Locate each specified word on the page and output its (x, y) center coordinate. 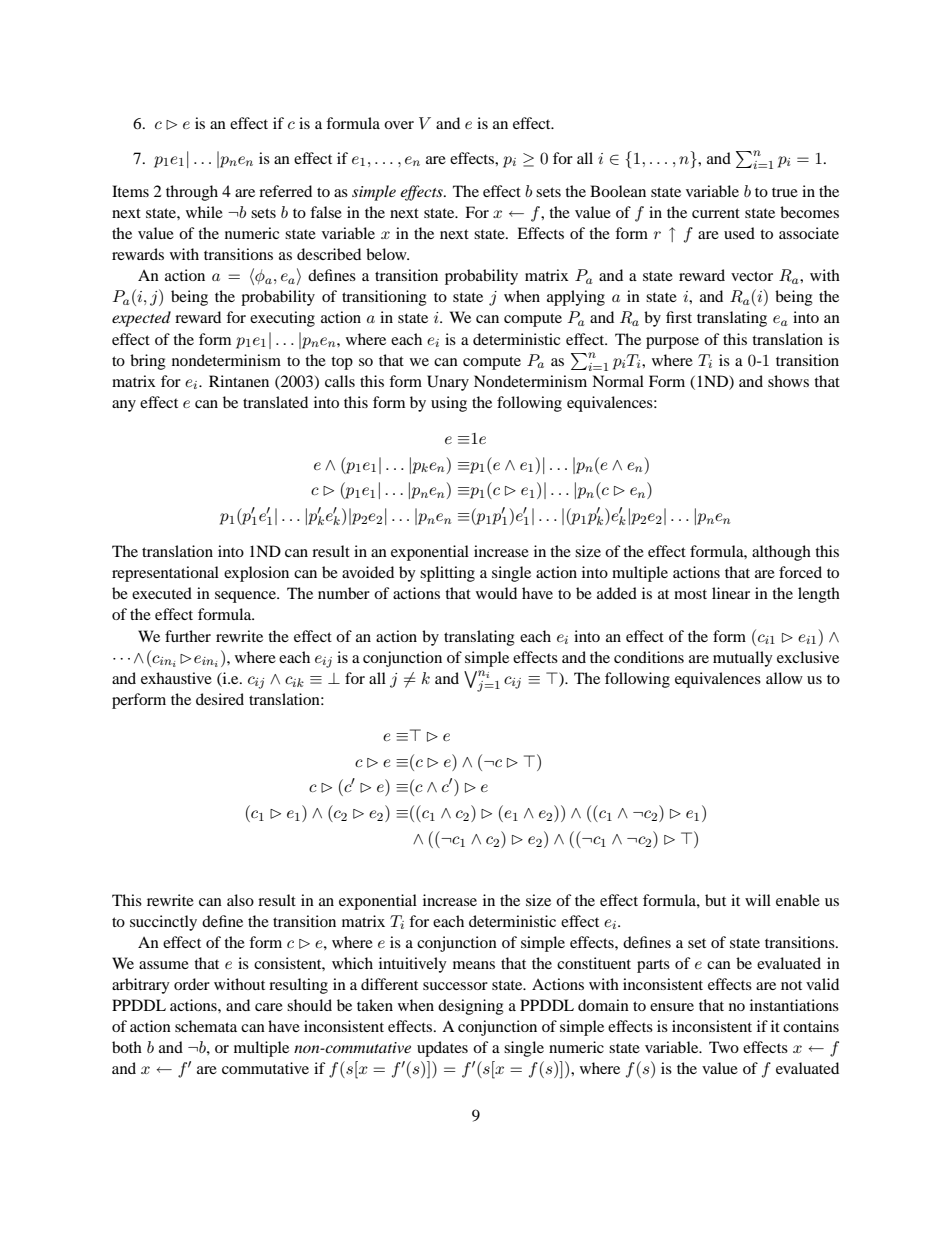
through (192, 193)
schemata (206, 1026)
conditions (649, 657)
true (785, 192)
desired (220, 699)
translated (275, 402)
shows (788, 381)
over (399, 125)
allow (784, 678)
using (449, 404)
